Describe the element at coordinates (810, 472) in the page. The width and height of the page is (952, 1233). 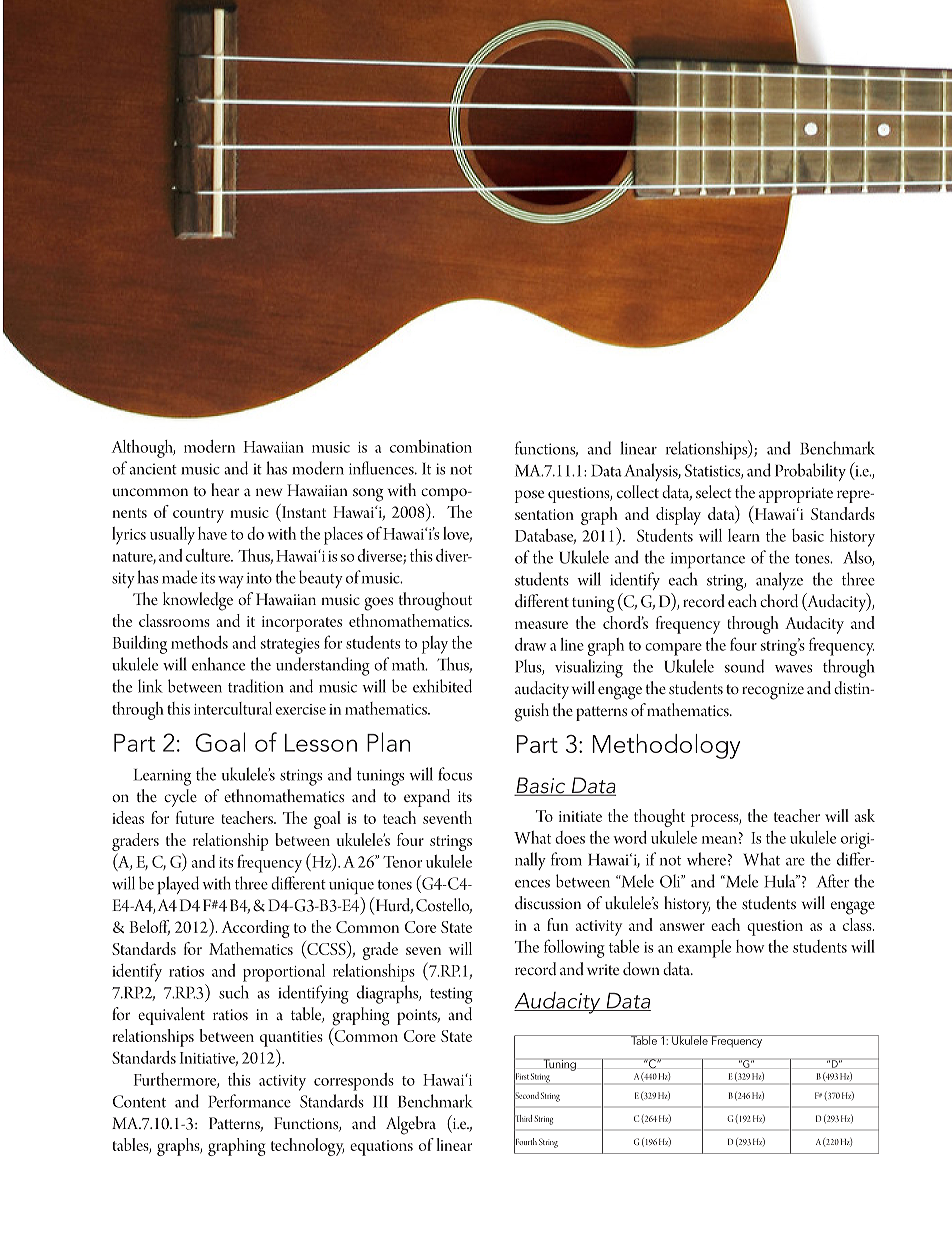
I see `Probability` at that location.
